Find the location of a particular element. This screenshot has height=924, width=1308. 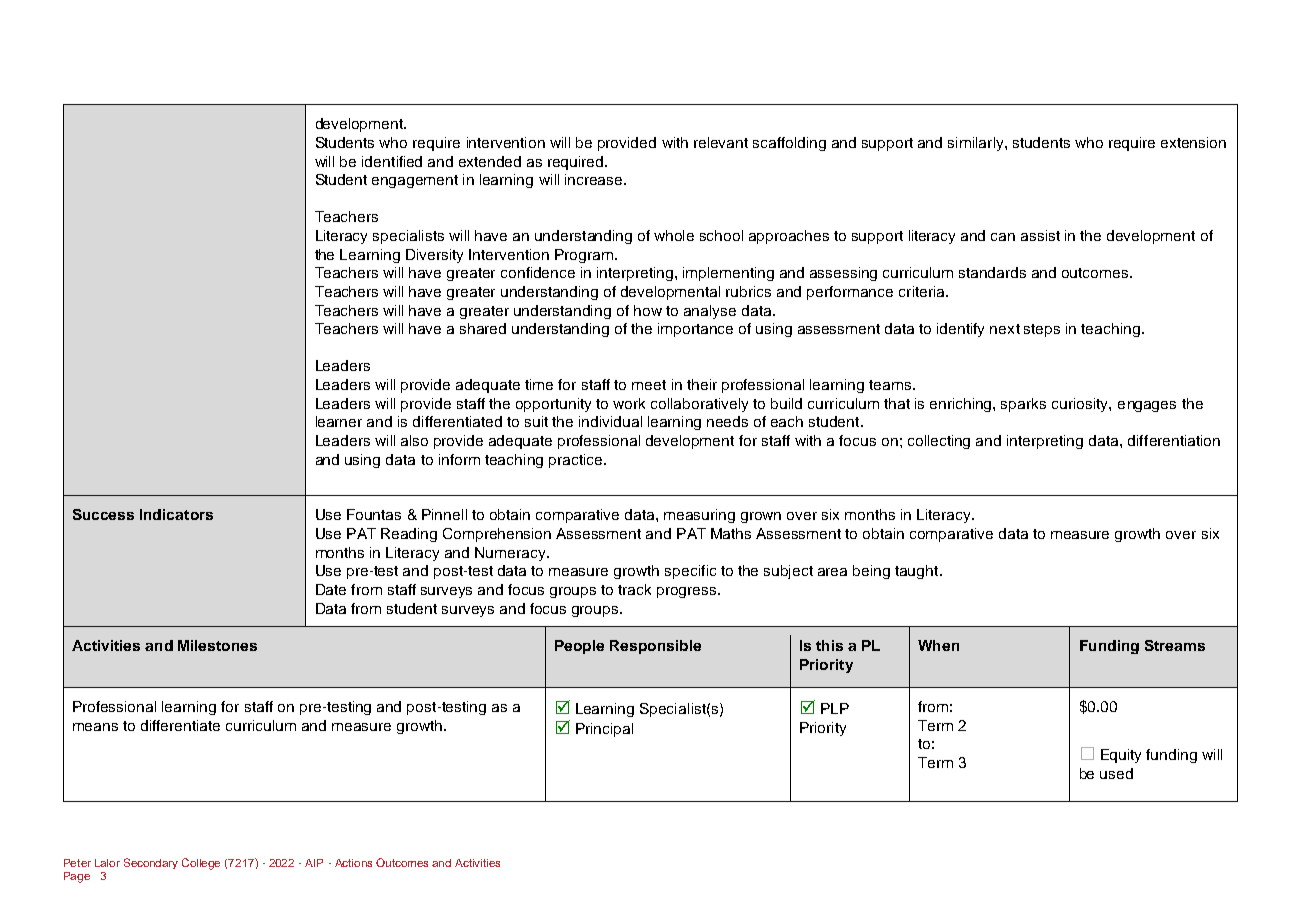

steps is located at coordinates (1042, 330).
